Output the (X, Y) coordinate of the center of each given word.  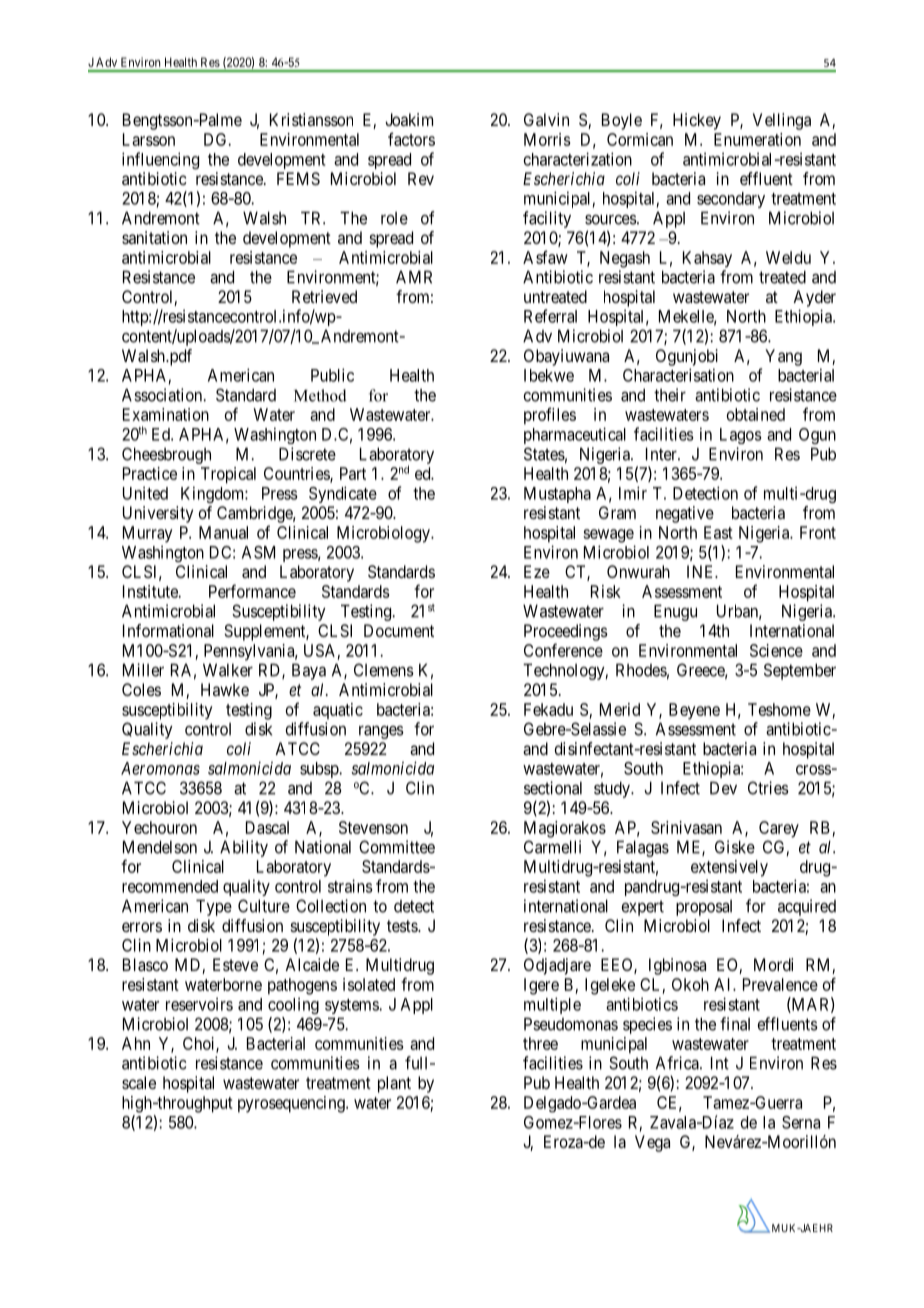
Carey (779, 829)
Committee (397, 847)
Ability (244, 848)
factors (411, 139)
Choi (200, 1044)
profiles (550, 416)
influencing (160, 160)
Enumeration (757, 139)
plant (394, 1084)
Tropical (228, 475)
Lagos (741, 436)
